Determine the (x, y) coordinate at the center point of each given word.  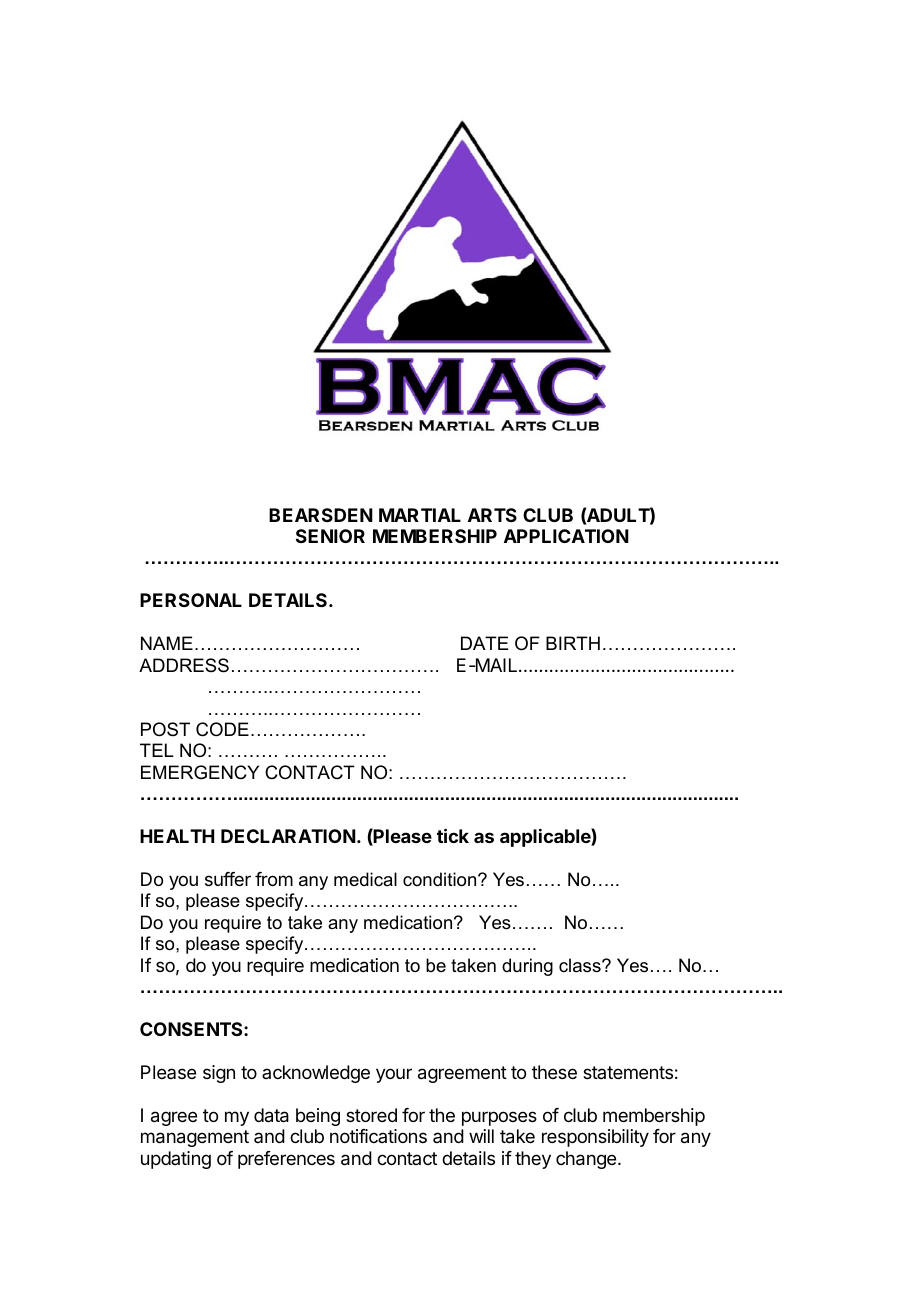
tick (453, 835)
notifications (378, 1136)
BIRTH (573, 643)
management (195, 1138)
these (554, 1072)
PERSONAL (191, 600)
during (527, 967)
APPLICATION (566, 536)
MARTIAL (420, 515)
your (394, 1075)
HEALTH (177, 836)
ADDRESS (184, 665)
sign (219, 1074)
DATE (484, 643)
